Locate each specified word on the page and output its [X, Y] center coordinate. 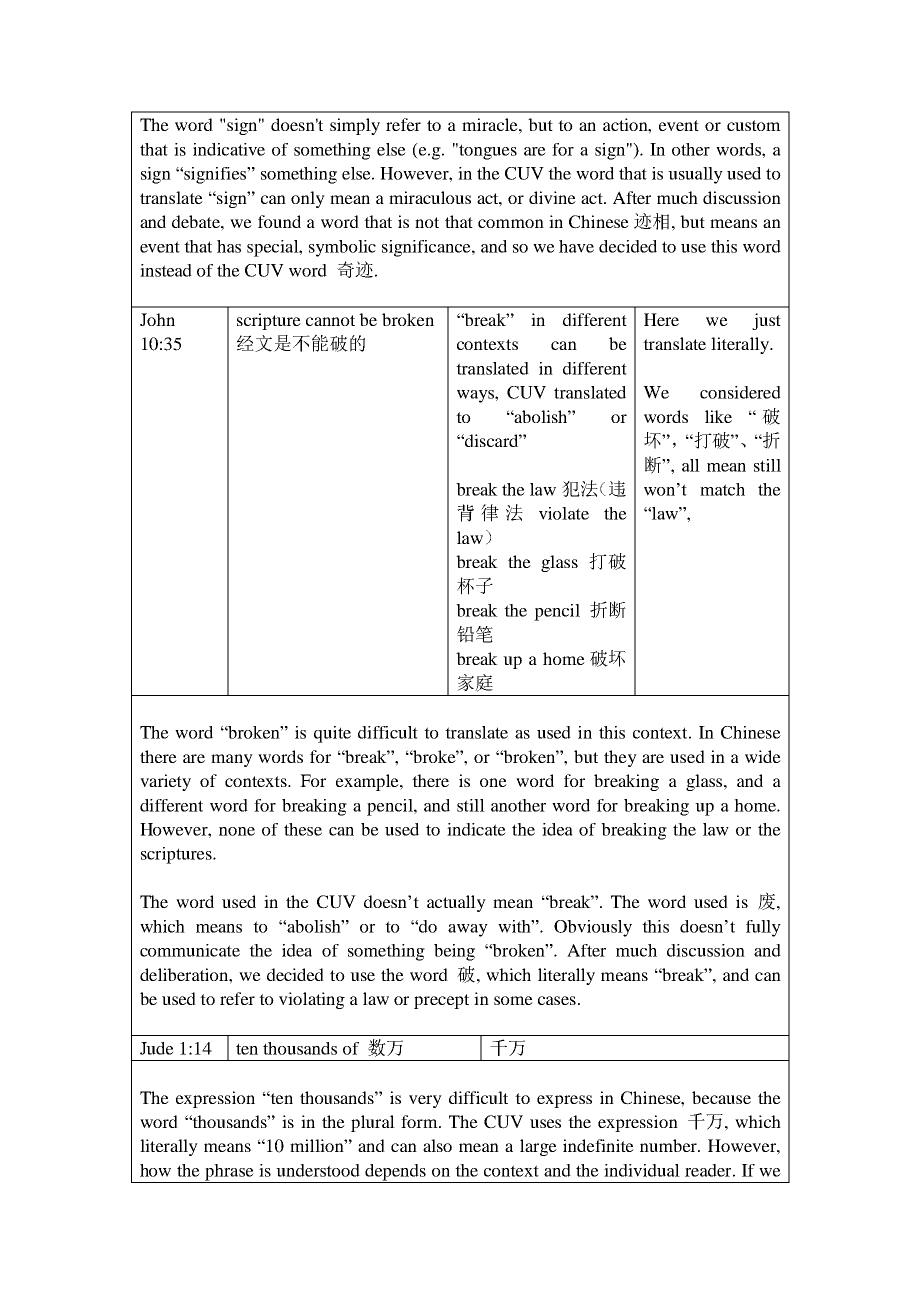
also [437, 1145]
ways [476, 396]
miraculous [430, 197]
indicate [476, 829]
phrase [229, 1173]
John [157, 319]
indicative [229, 149]
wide [763, 756]
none [237, 831]
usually [695, 175]
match [722, 489]
